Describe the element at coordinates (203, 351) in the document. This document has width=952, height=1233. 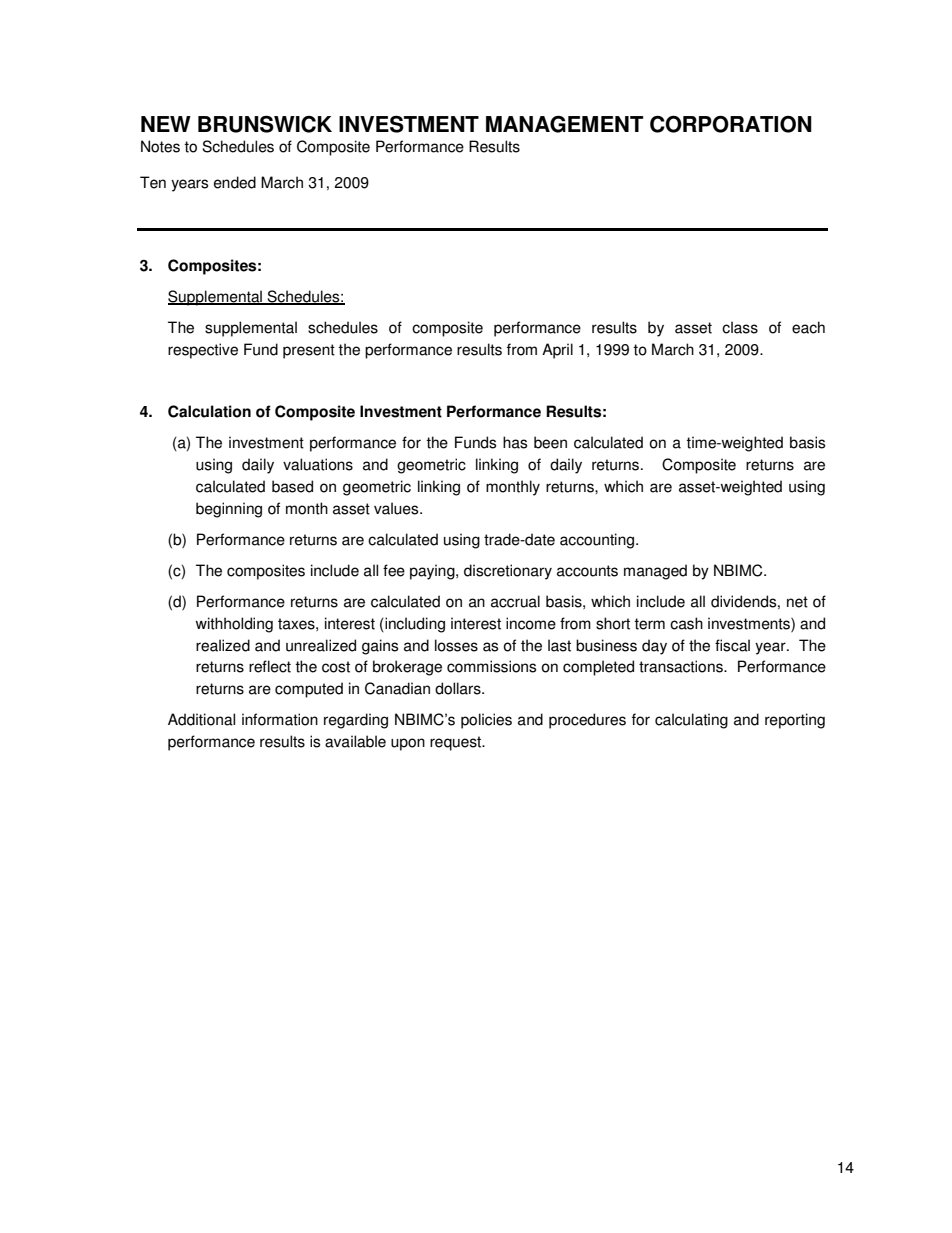
I see `respective` at that location.
